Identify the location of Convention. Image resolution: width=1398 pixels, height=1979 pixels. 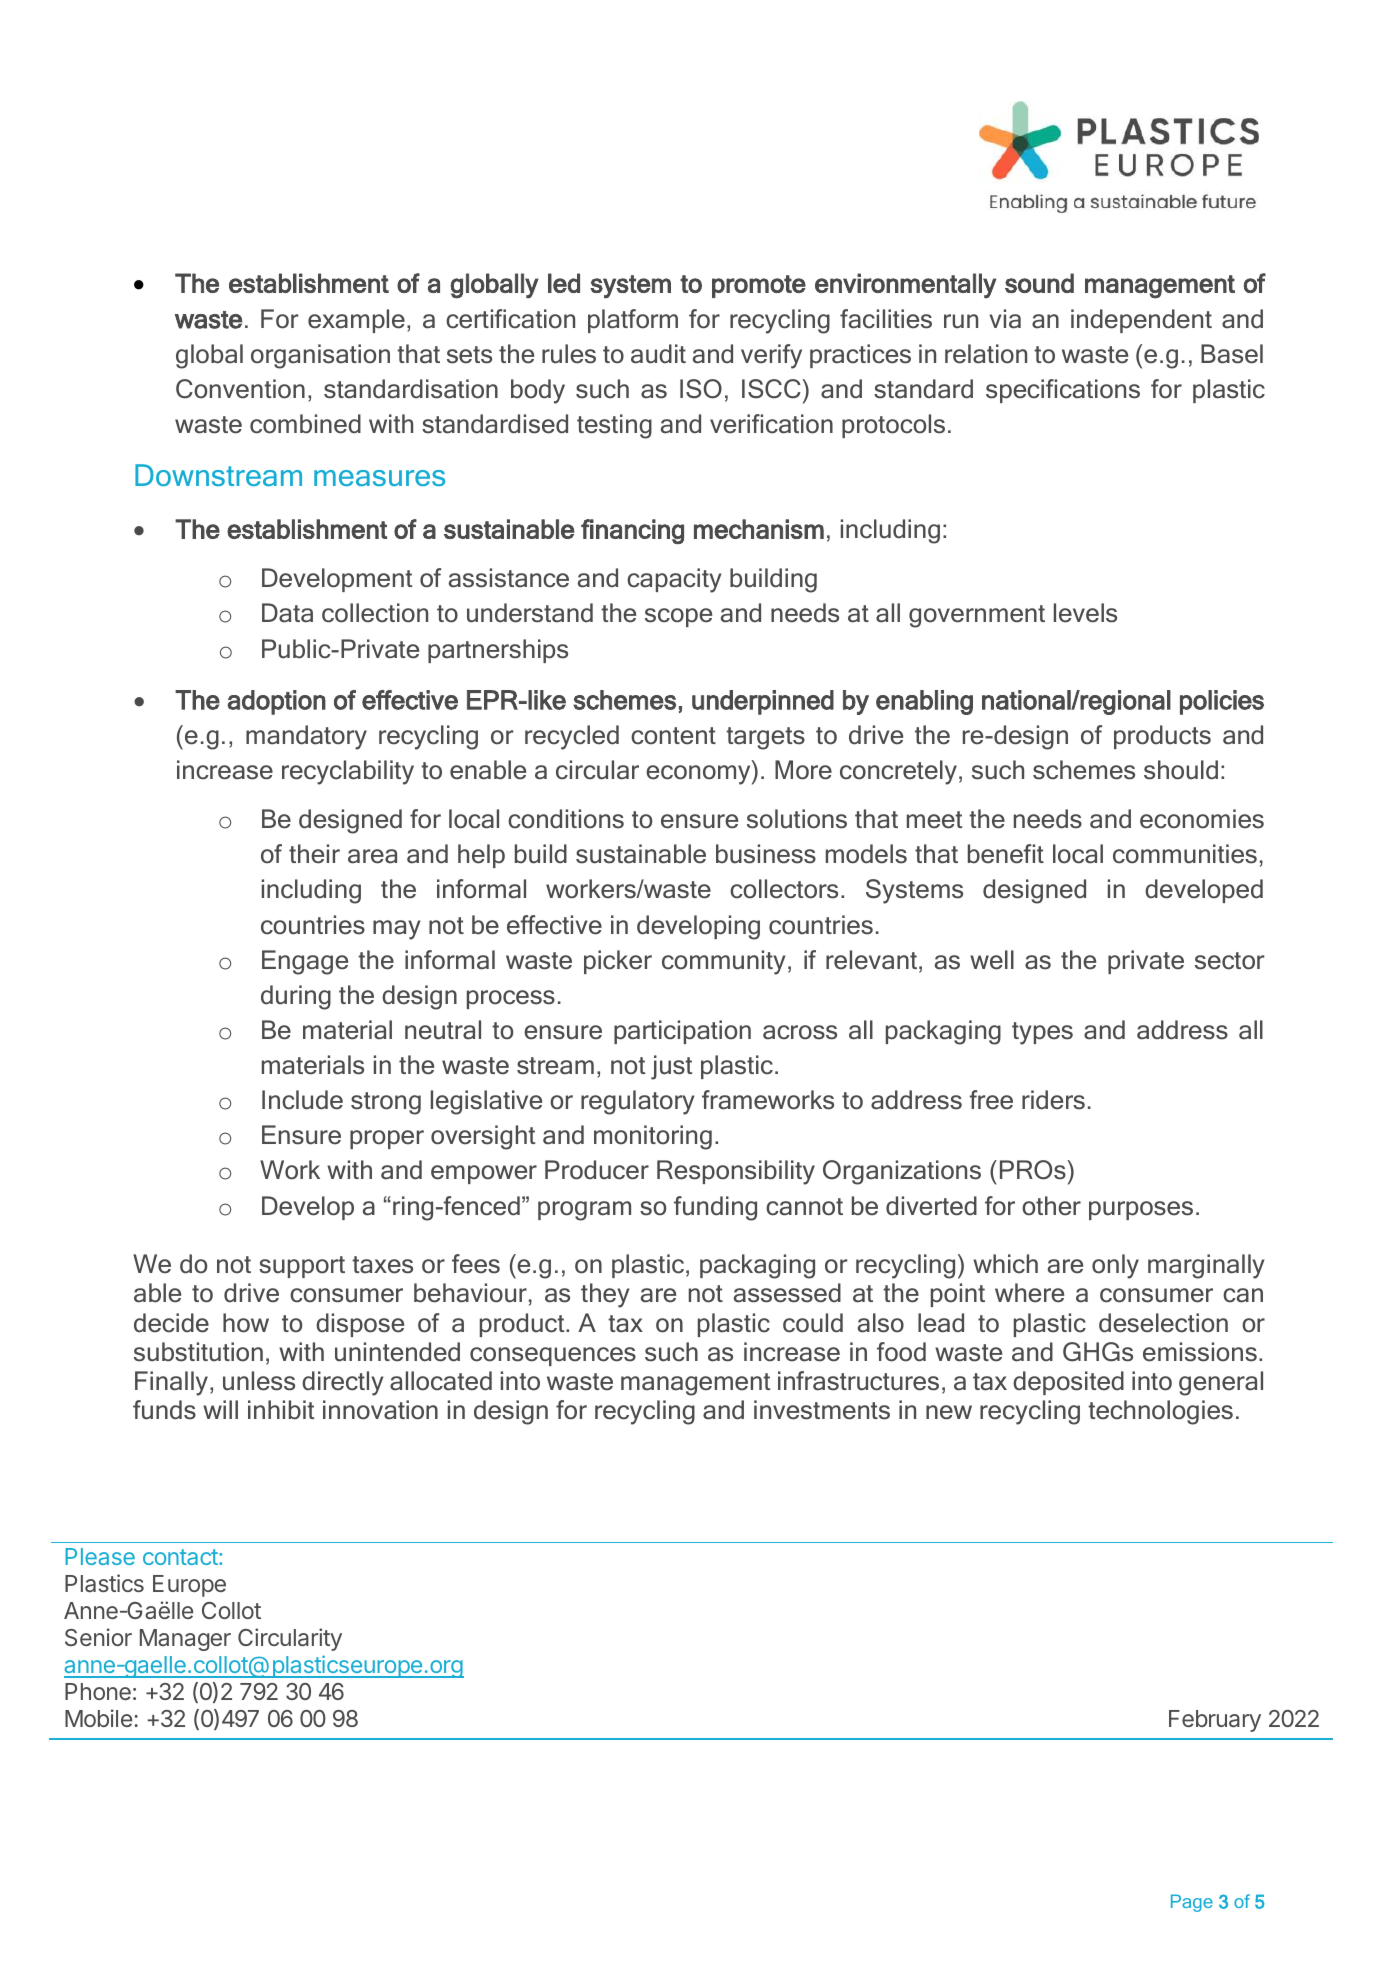
(240, 389).
